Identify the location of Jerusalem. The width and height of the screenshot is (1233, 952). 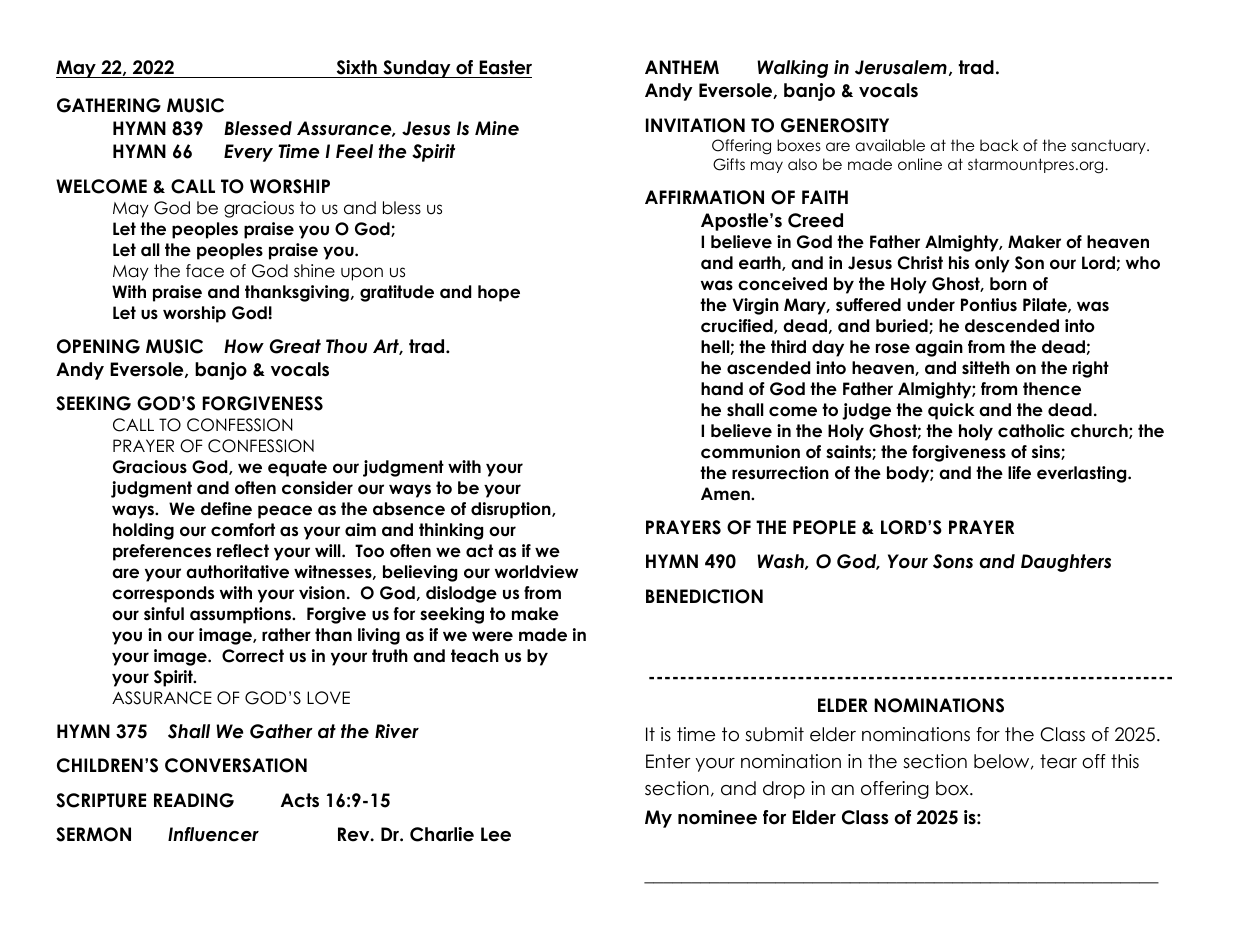
(901, 67).
